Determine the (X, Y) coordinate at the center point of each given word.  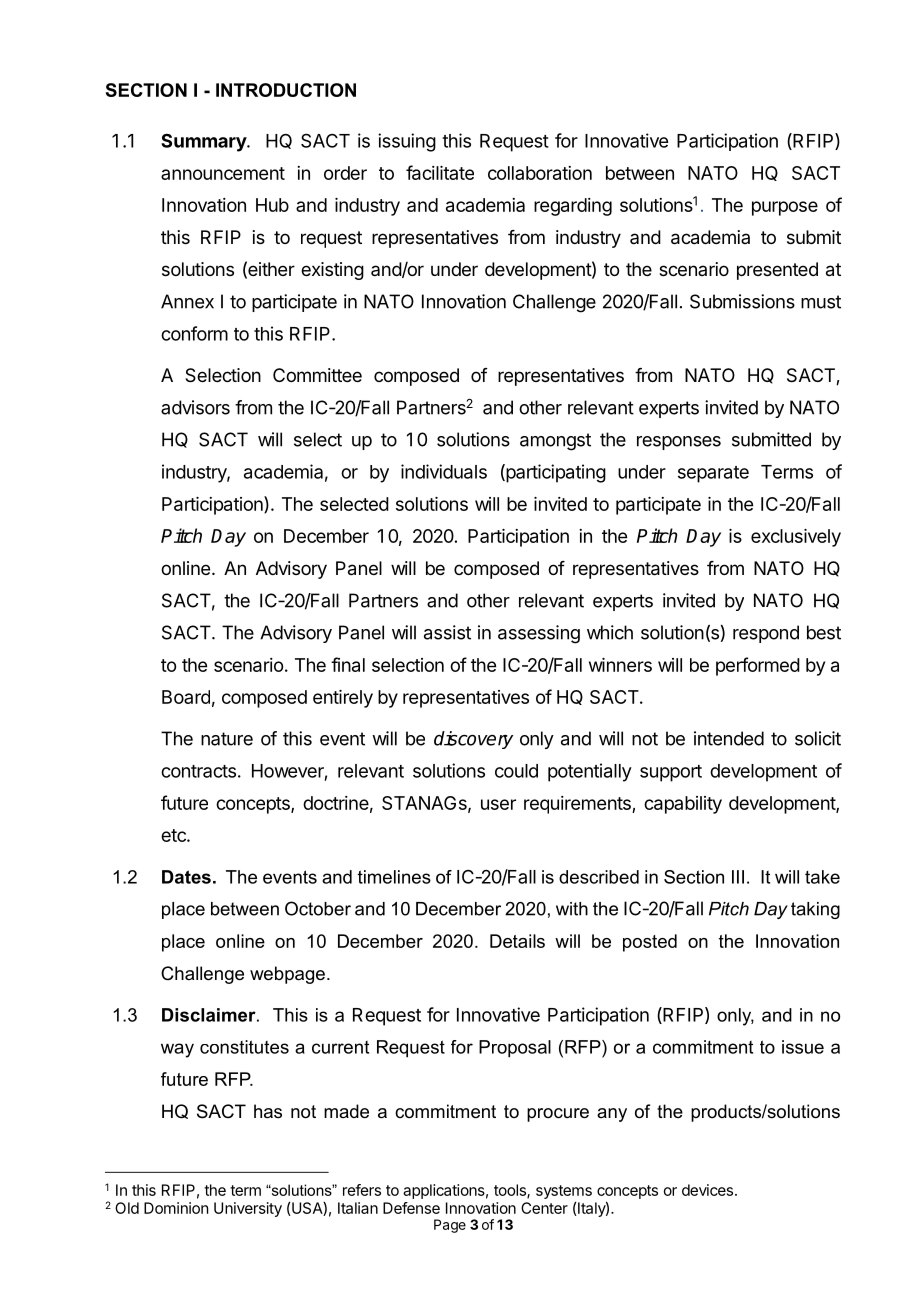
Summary (204, 143)
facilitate (440, 172)
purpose (785, 208)
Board (186, 697)
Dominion (176, 1208)
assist (447, 632)
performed (758, 666)
